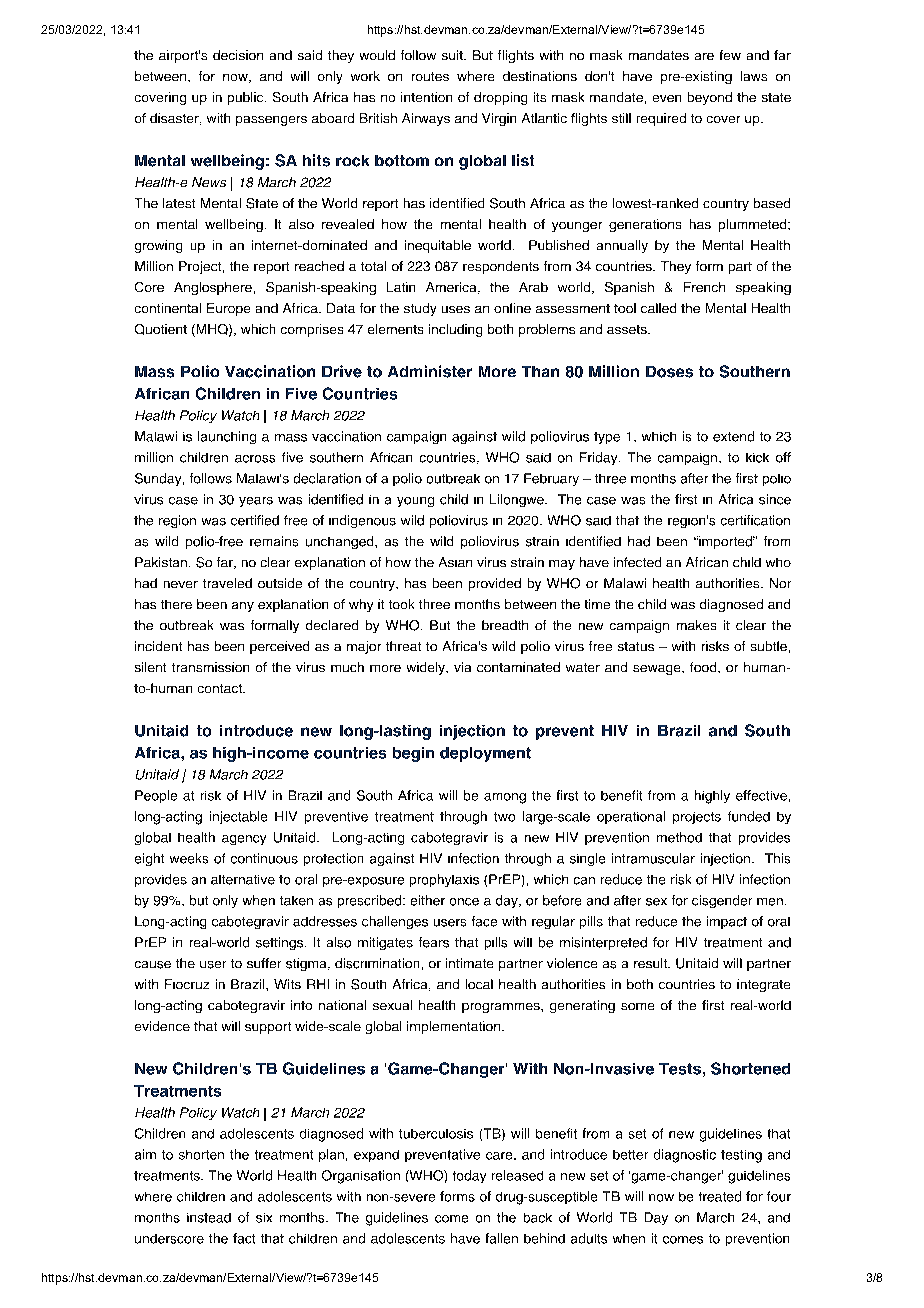 This screenshot has width=924, height=1308. I want to click on local, so click(479, 984).
